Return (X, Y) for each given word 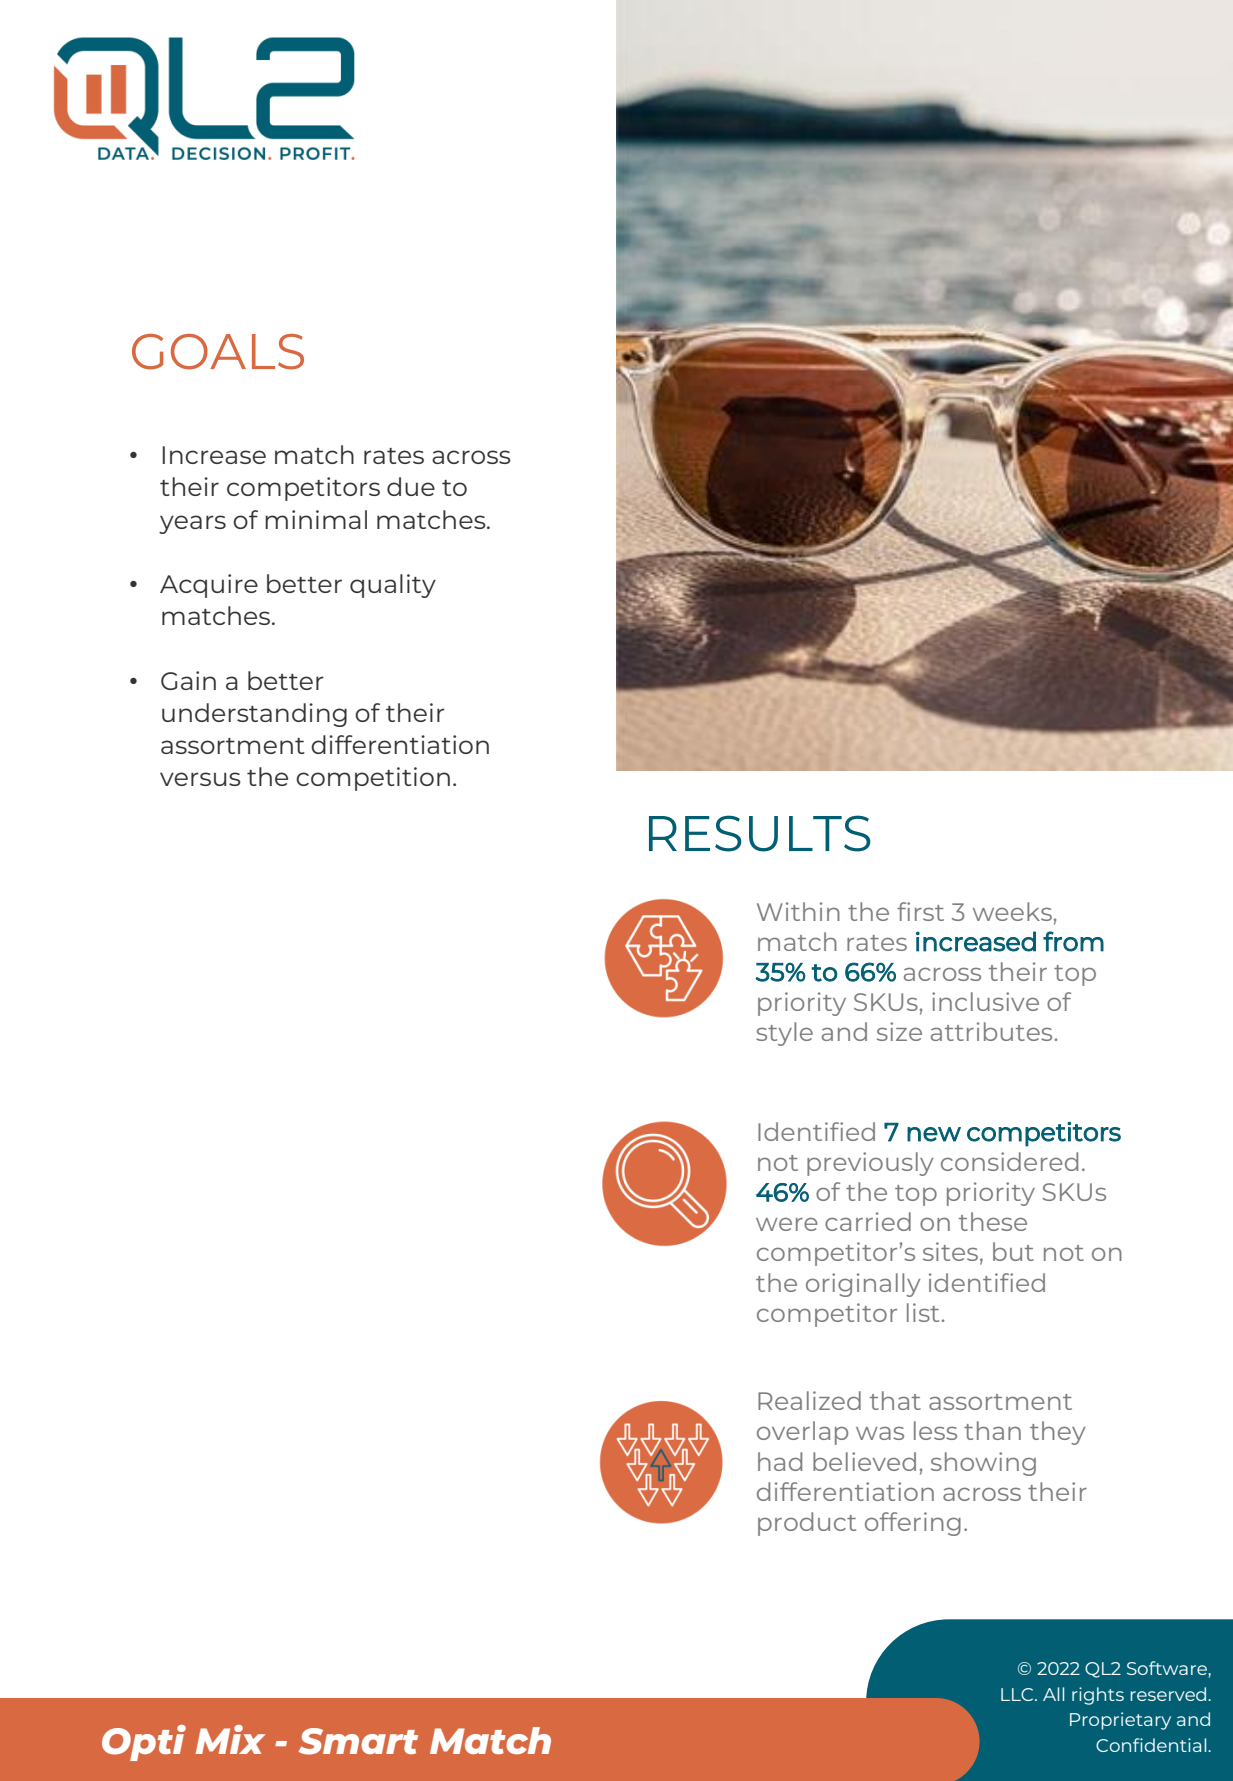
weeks (1012, 911)
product (807, 1524)
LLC (1018, 1694)
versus (200, 779)
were (787, 1224)
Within (798, 911)
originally (863, 1285)
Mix (230, 1739)
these (993, 1221)
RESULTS (760, 833)
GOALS (218, 352)
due (411, 486)
